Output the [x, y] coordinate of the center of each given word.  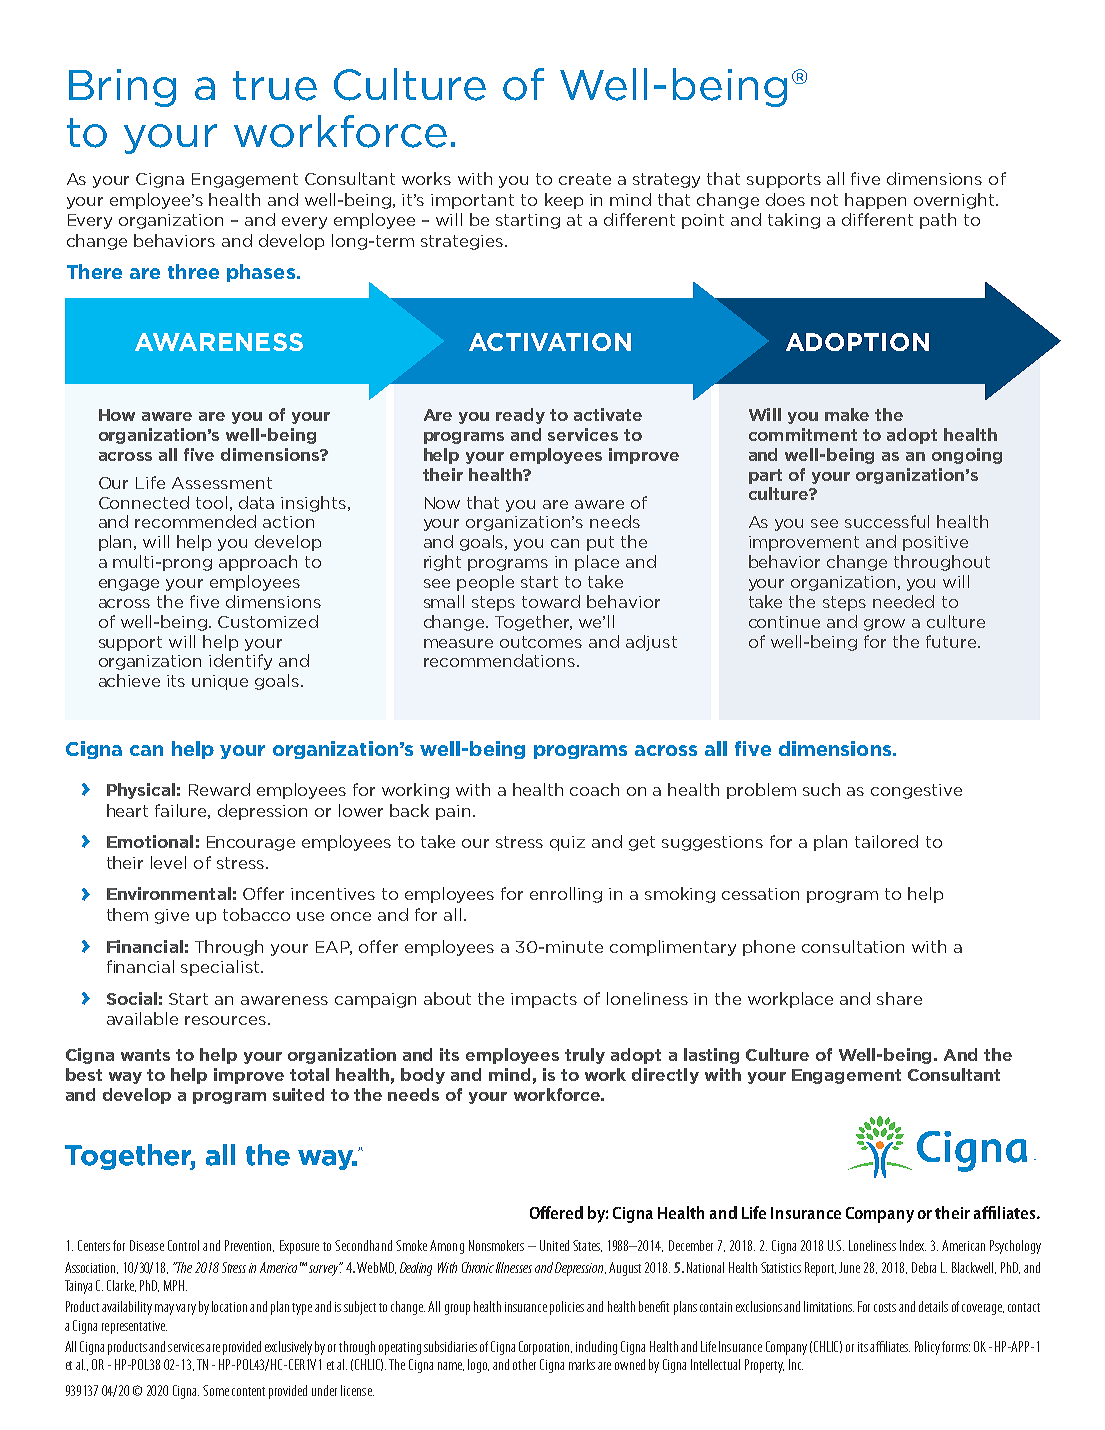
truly [585, 1056]
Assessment [222, 483]
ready [520, 416]
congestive [916, 791]
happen [875, 201]
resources [225, 1020]
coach [594, 789]
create [585, 179]
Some [216, 1390]
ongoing [967, 456]
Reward [219, 789]
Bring [122, 88]
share [899, 998]
